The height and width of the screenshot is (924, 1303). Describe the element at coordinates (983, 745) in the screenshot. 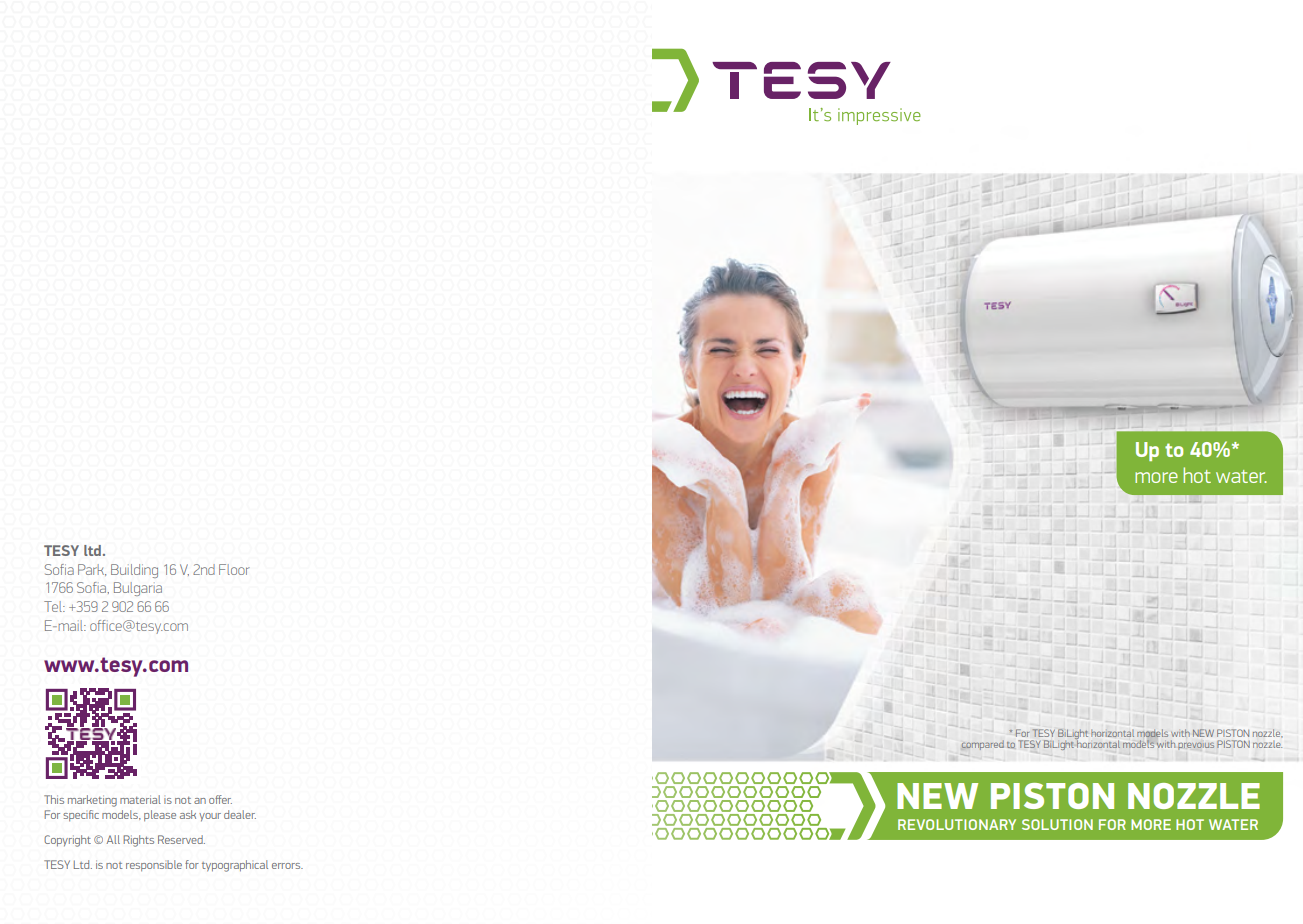

I see `compared` at that location.
